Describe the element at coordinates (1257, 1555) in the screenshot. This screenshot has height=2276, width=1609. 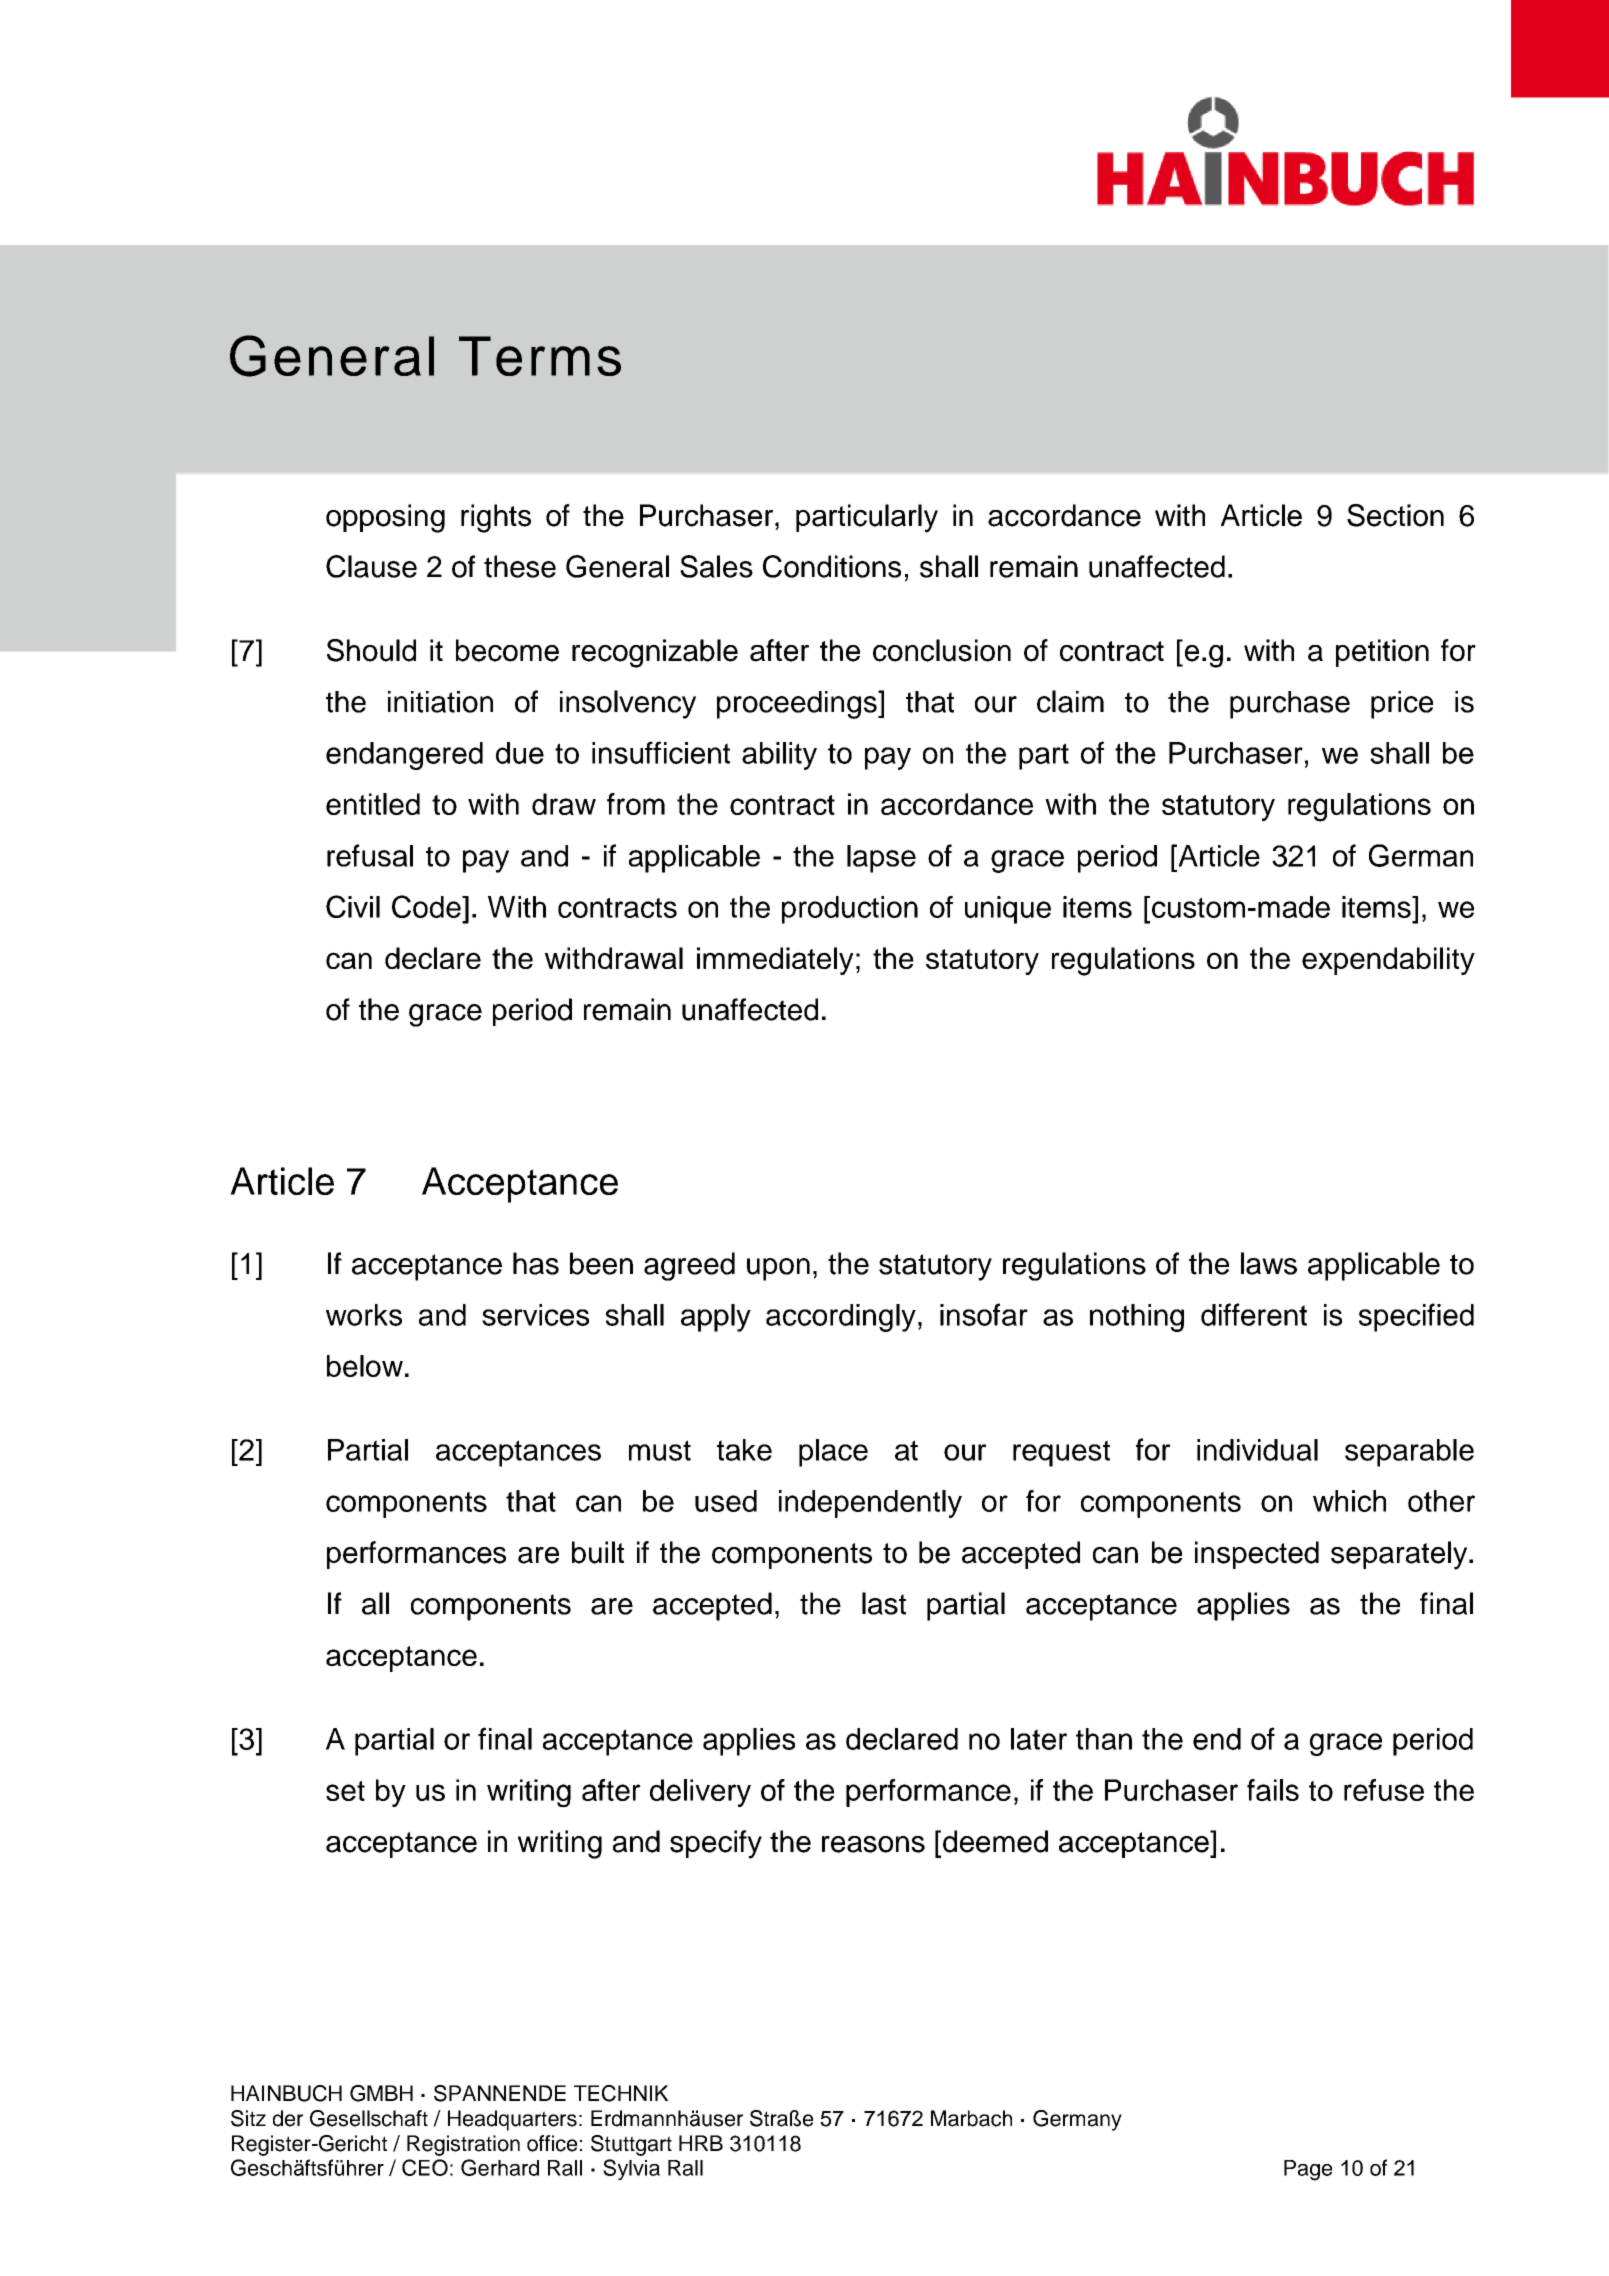
I see `inspected` at that location.
